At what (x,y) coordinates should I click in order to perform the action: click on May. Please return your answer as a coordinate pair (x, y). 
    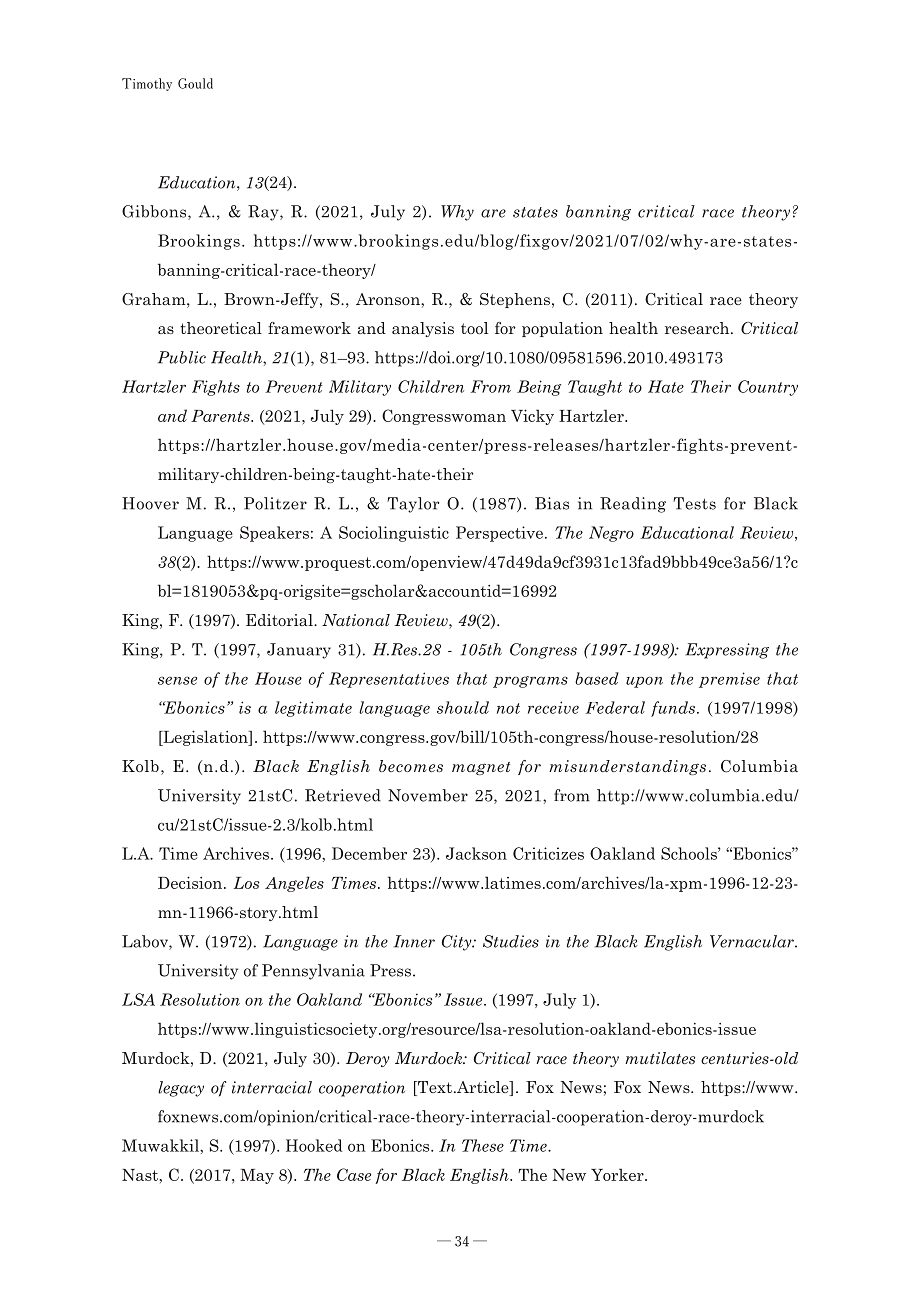
    Looking at the image, I should click on (257, 1176).
